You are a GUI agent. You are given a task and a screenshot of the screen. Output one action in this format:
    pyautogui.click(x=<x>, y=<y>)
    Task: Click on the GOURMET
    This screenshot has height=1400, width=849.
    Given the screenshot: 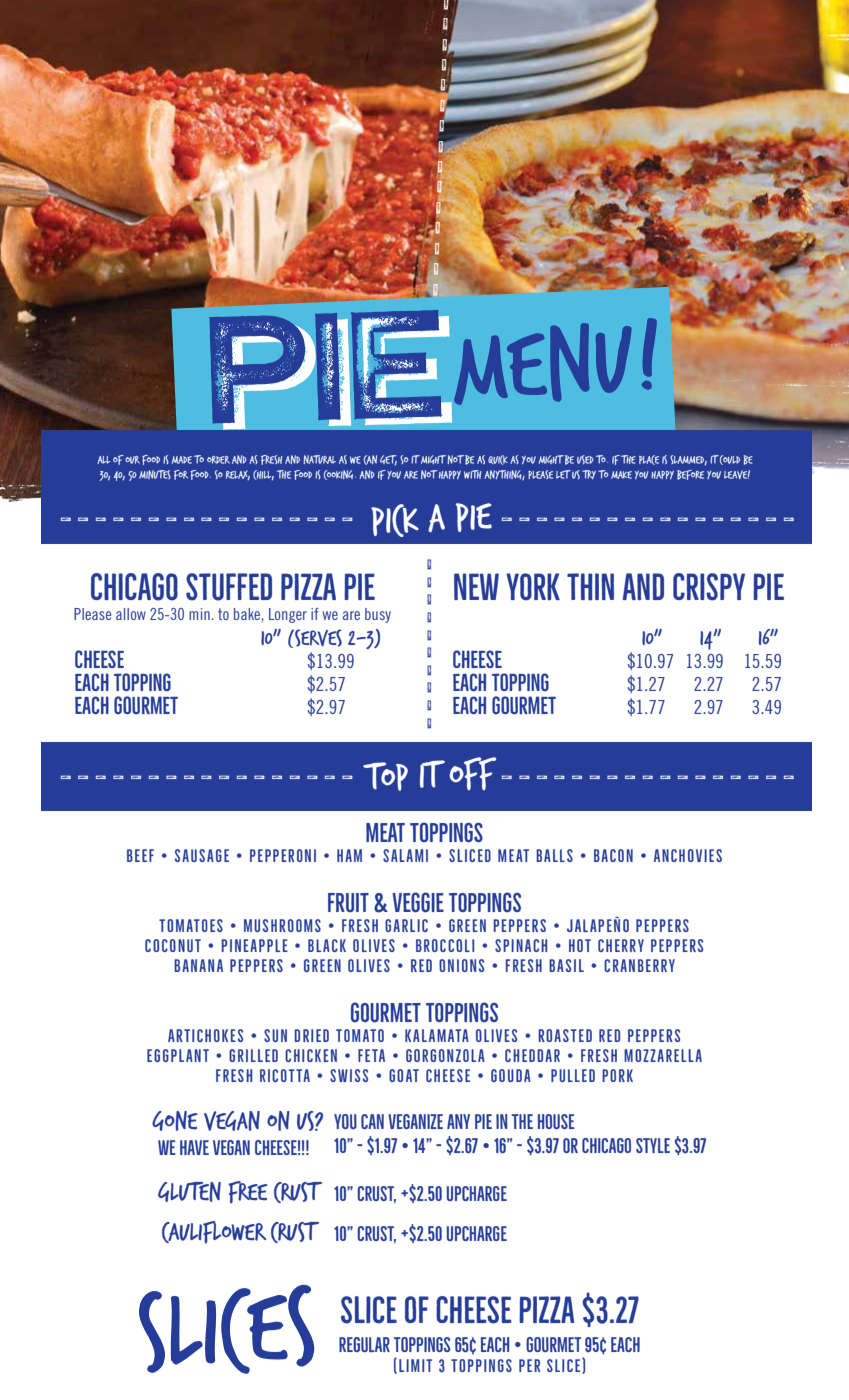 What is the action you would take?
    pyautogui.click(x=386, y=1012)
